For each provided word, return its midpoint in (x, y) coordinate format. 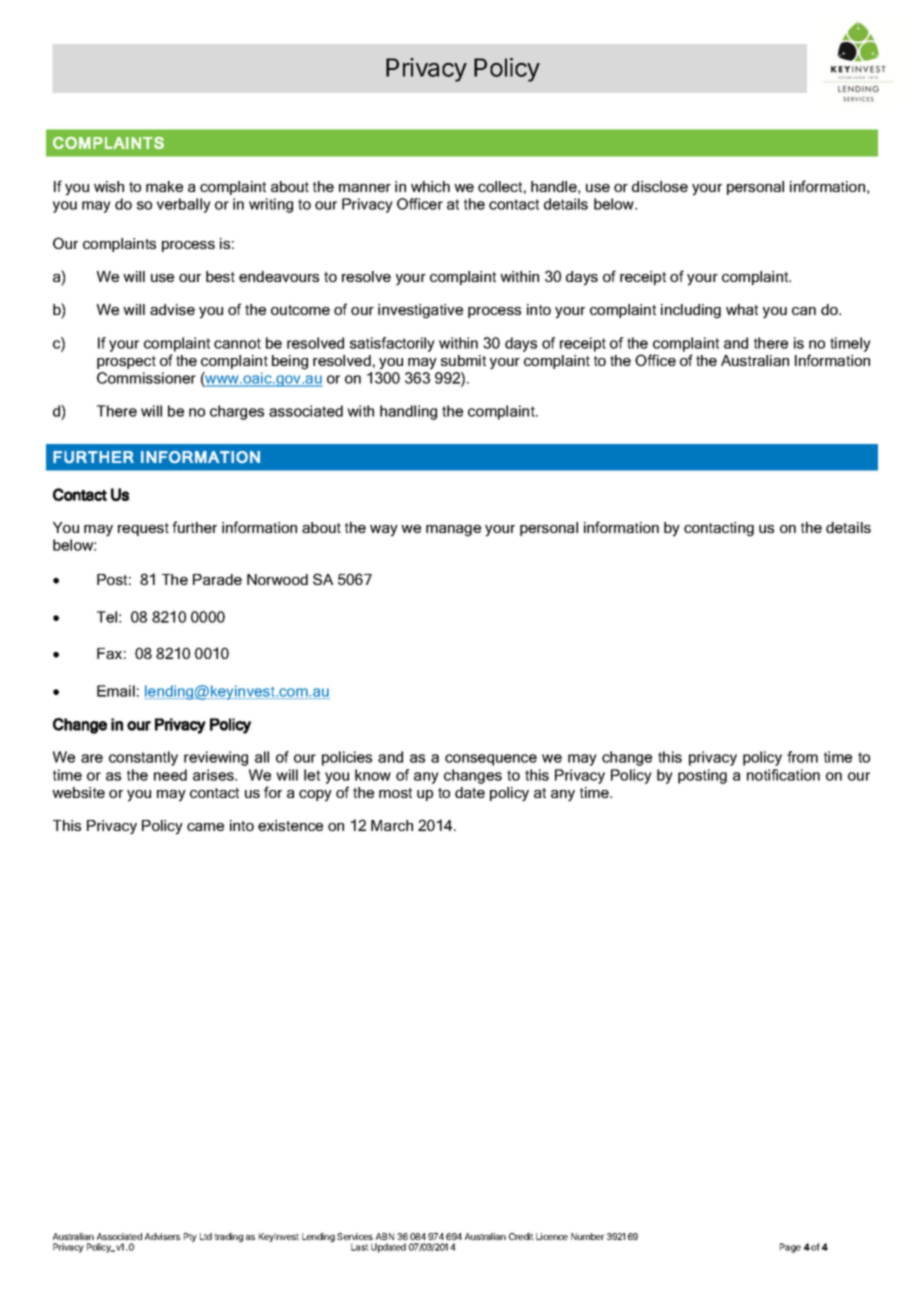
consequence (491, 760)
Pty (190, 1237)
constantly (143, 758)
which (430, 186)
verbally (184, 205)
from (802, 757)
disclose (660, 186)
